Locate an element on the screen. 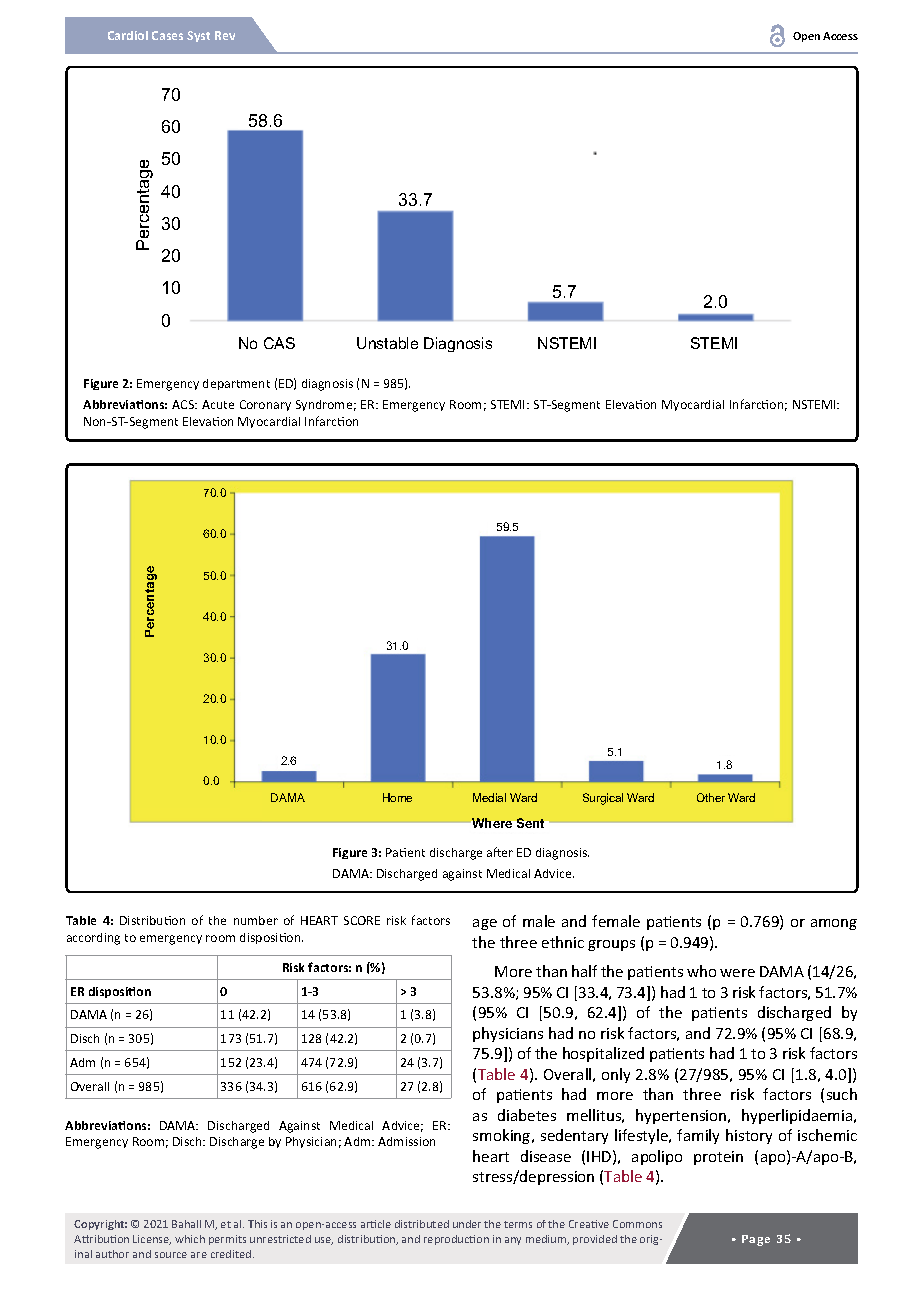 The height and width of the screenshot is (1308, 924). department is located at coordinates (236, 384).
